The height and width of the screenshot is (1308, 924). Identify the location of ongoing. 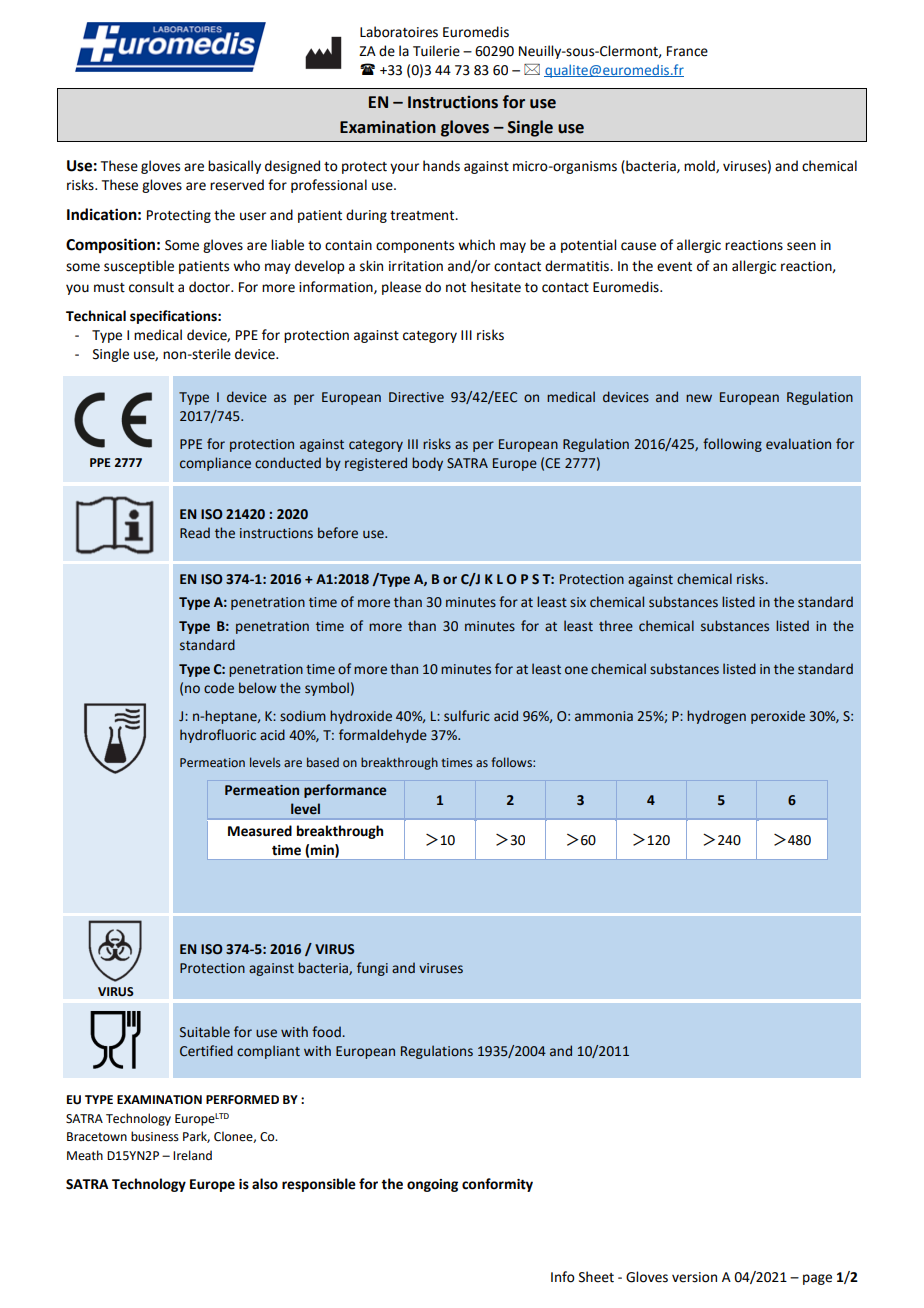
(432, 1185).
